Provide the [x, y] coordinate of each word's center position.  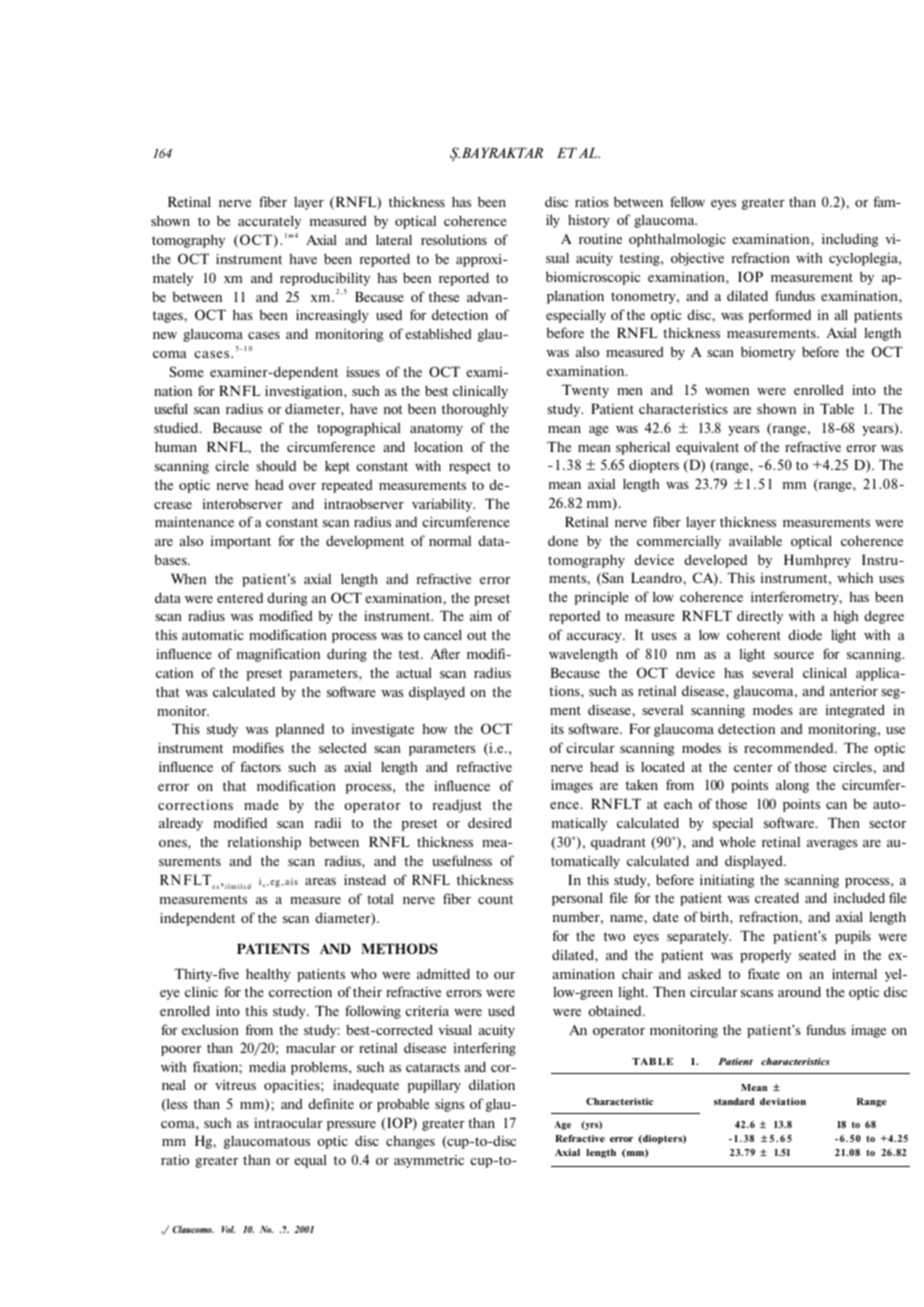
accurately [269, 222]
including [850, 240]
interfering [485, 1049]
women [727, 391]
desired [490, 822]
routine [600, 239]
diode [805, 634]
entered [240, 598]
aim [481, 616]
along [792, 786]
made [261, 805]
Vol [228, 1229]
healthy [268, 975]
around [799, 992]
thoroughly [475, 410]
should [276, 466]
